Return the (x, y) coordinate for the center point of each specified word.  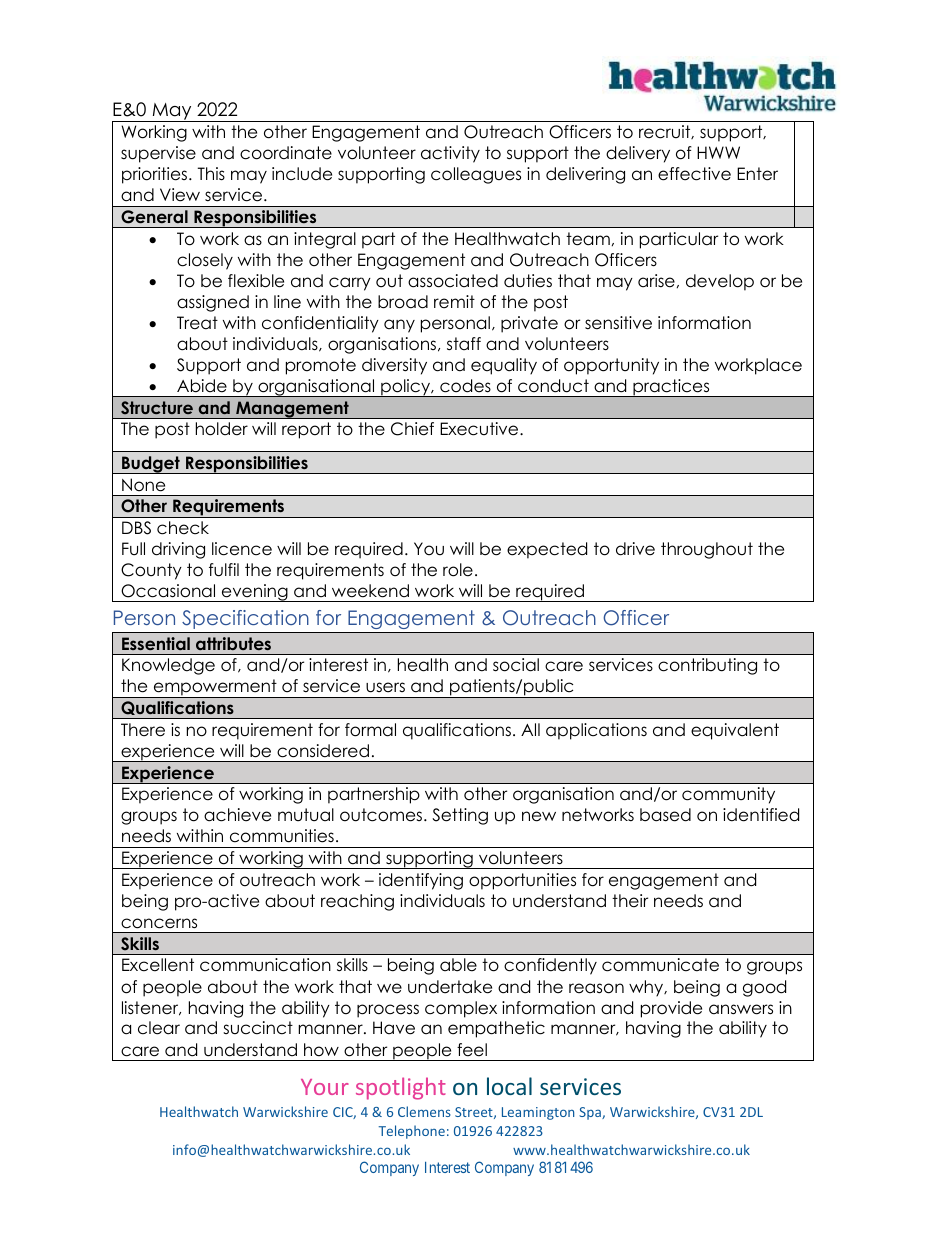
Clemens (424, 1111)
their (630, 901)
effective (694, 174)
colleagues (476, 175)
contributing (707, 666)
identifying (421, 881)
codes (465, 386)
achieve (237, 815)
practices (671, 388)
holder (222, 429)
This (211, 174)
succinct (258, 1028)
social (516, 665)
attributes (233, 643)
